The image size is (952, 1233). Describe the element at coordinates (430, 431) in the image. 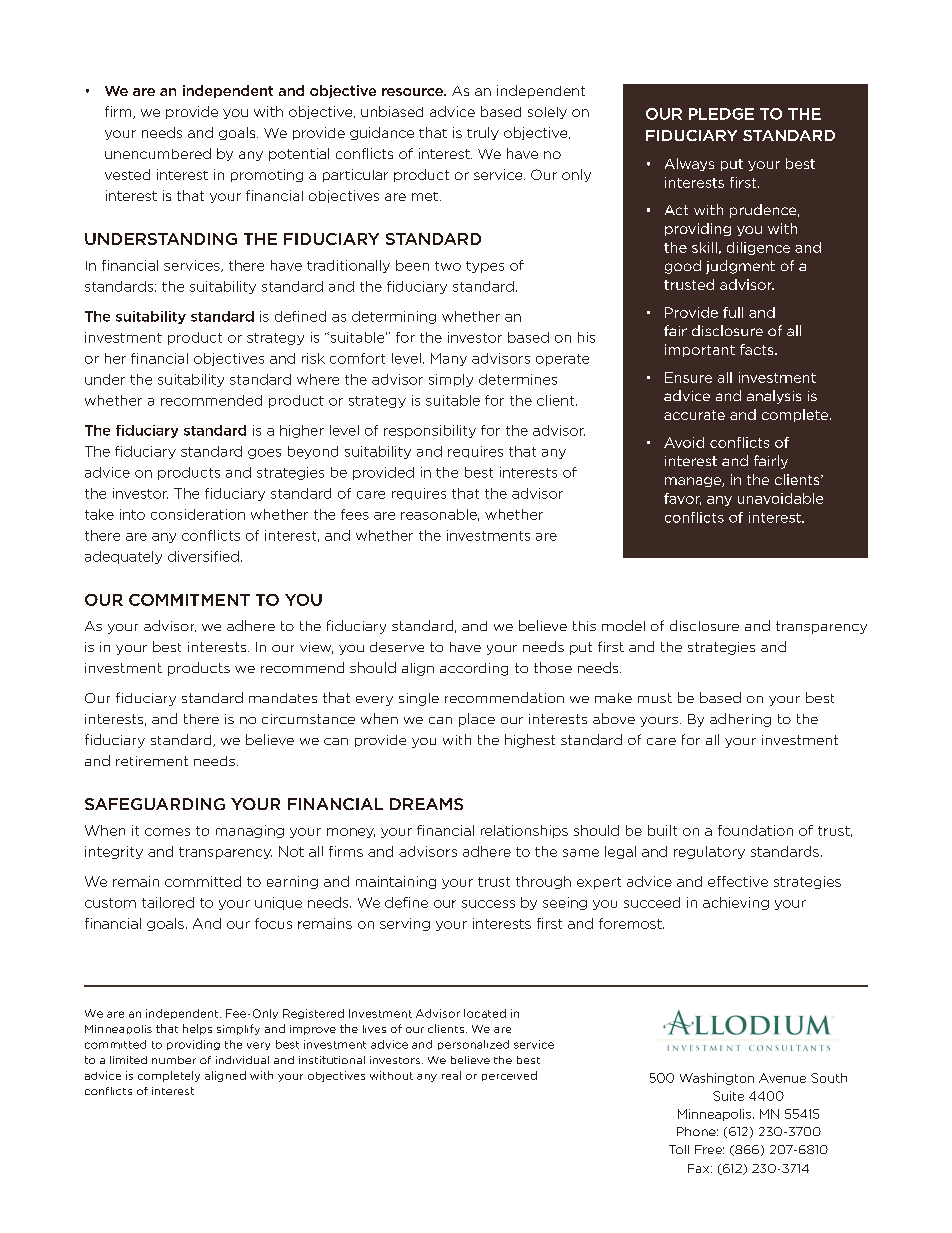

I see `responsibility` at that location.
